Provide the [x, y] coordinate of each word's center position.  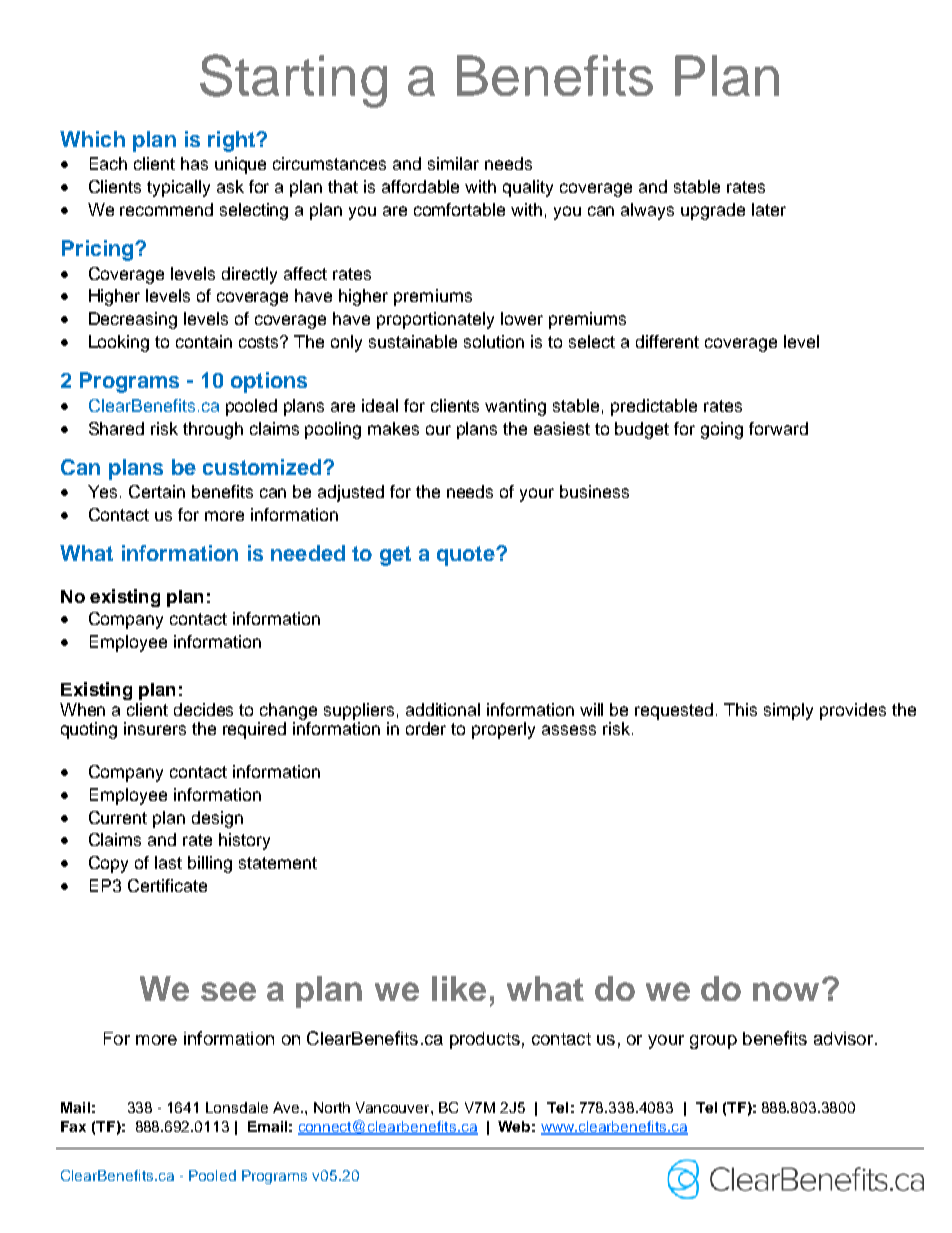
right [232, 141]
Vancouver [394, 1107]
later [769, 209]
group [713, 1042]
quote [467, 556]
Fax [73, 1126]
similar [453, 163]
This [740, 709]
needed [308, 553]
